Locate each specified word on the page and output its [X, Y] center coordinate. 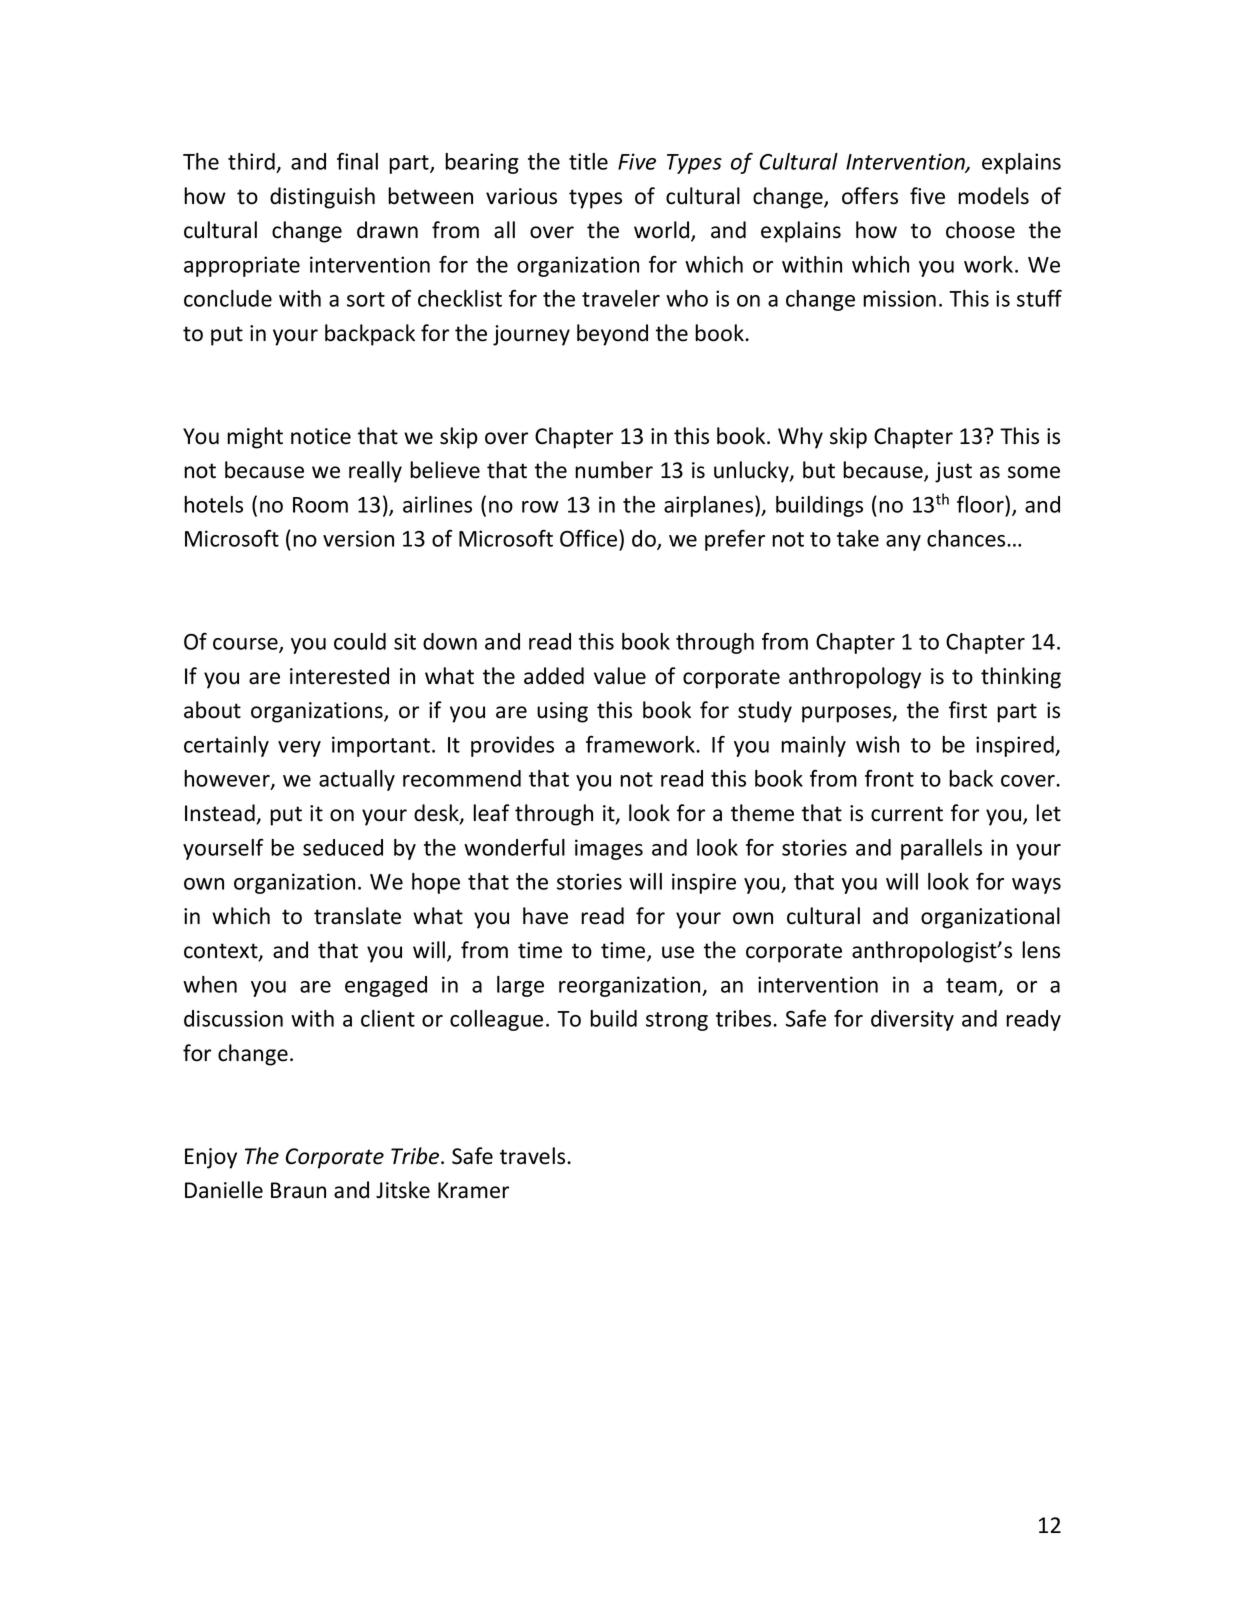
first [968, 710]
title [588, 161]
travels [534, 1156]
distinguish [322, 198]
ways [1036, 886]
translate [357, 916]
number [614, 470]
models [993, 196]
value [620, 676]
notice [321, 436]
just [953, 472]
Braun [298, 1190]
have [545, 916]
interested [339, 676]
